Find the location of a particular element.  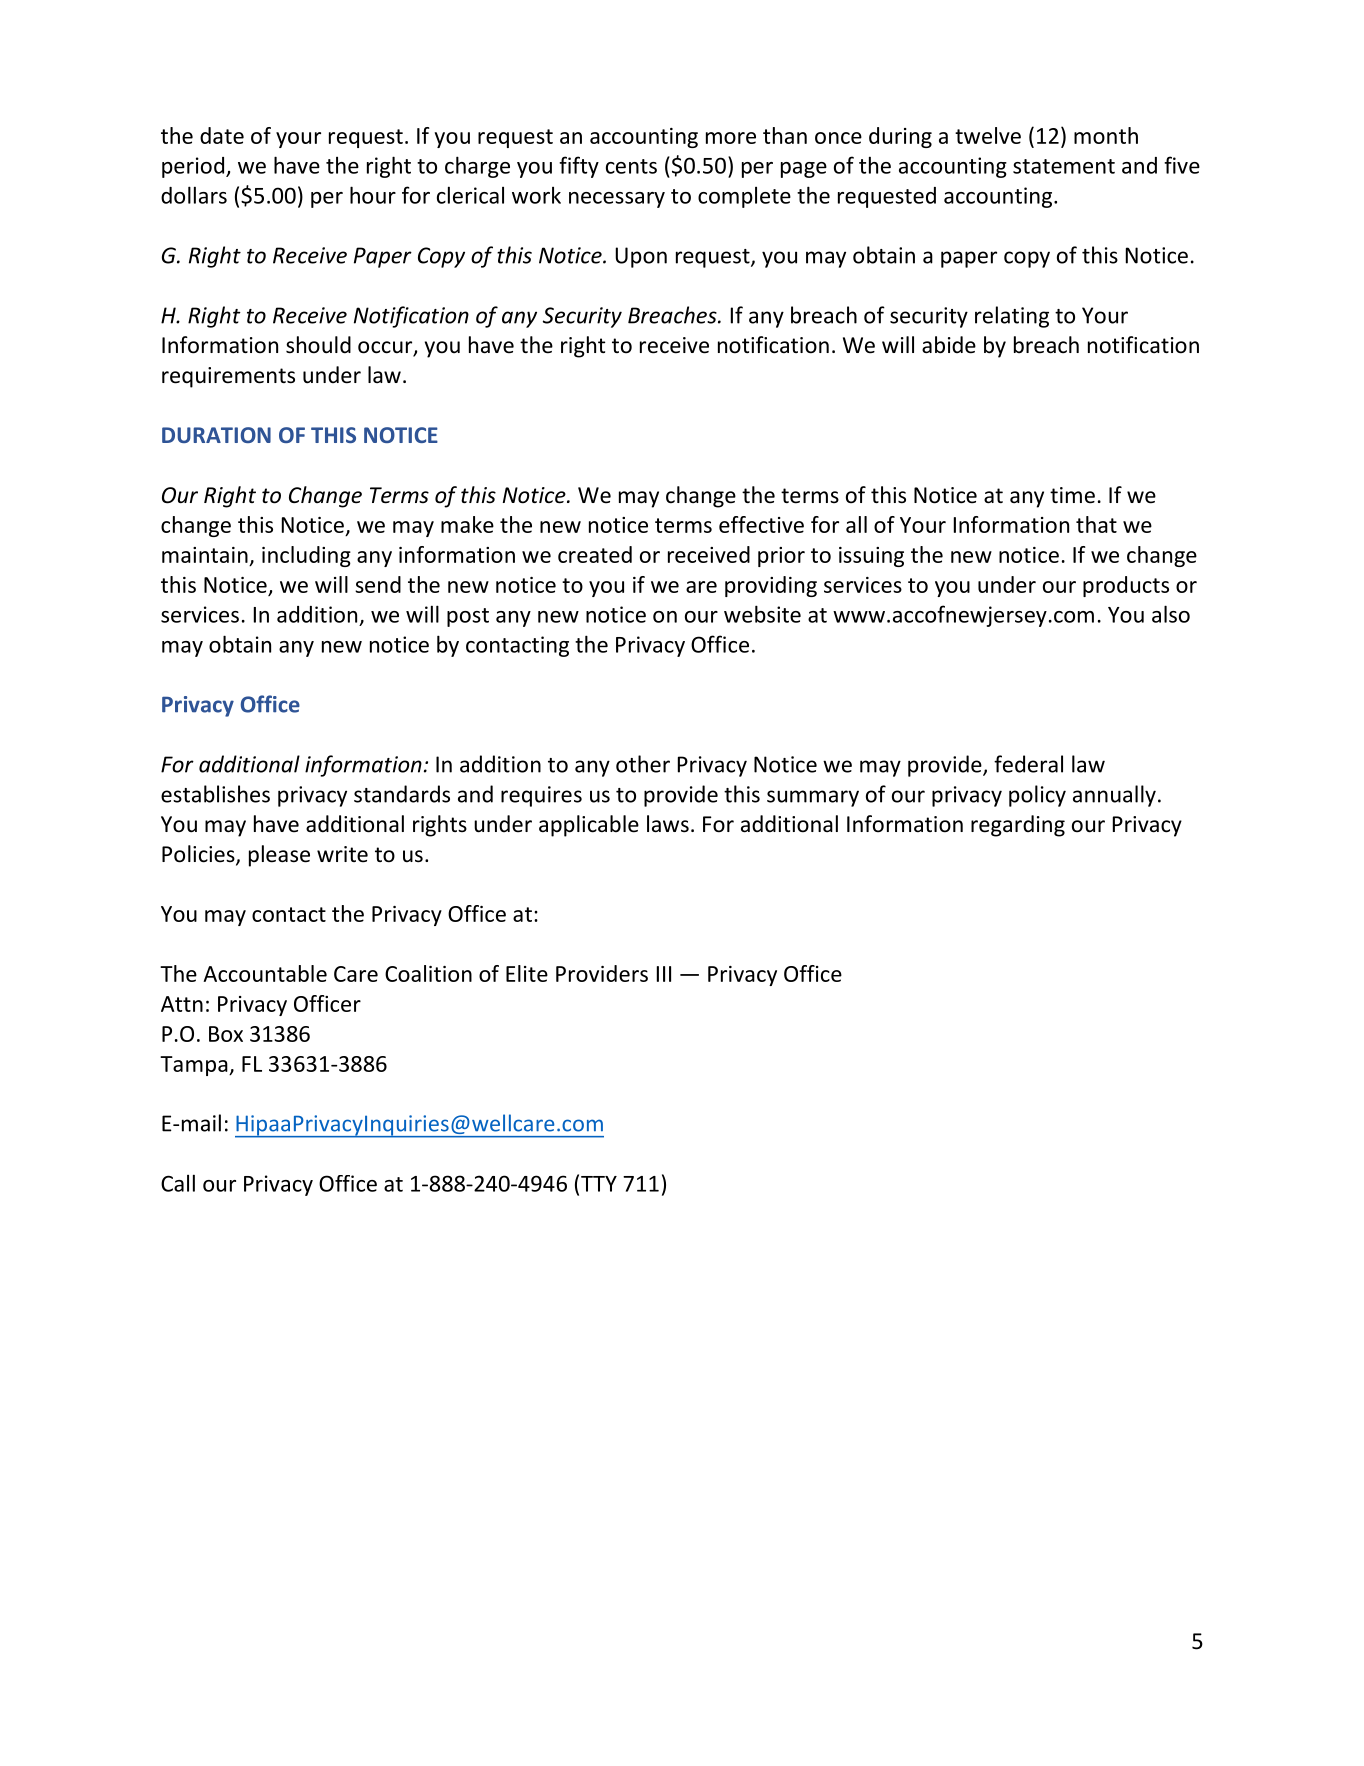

including is located at coordinates (306, 556).
